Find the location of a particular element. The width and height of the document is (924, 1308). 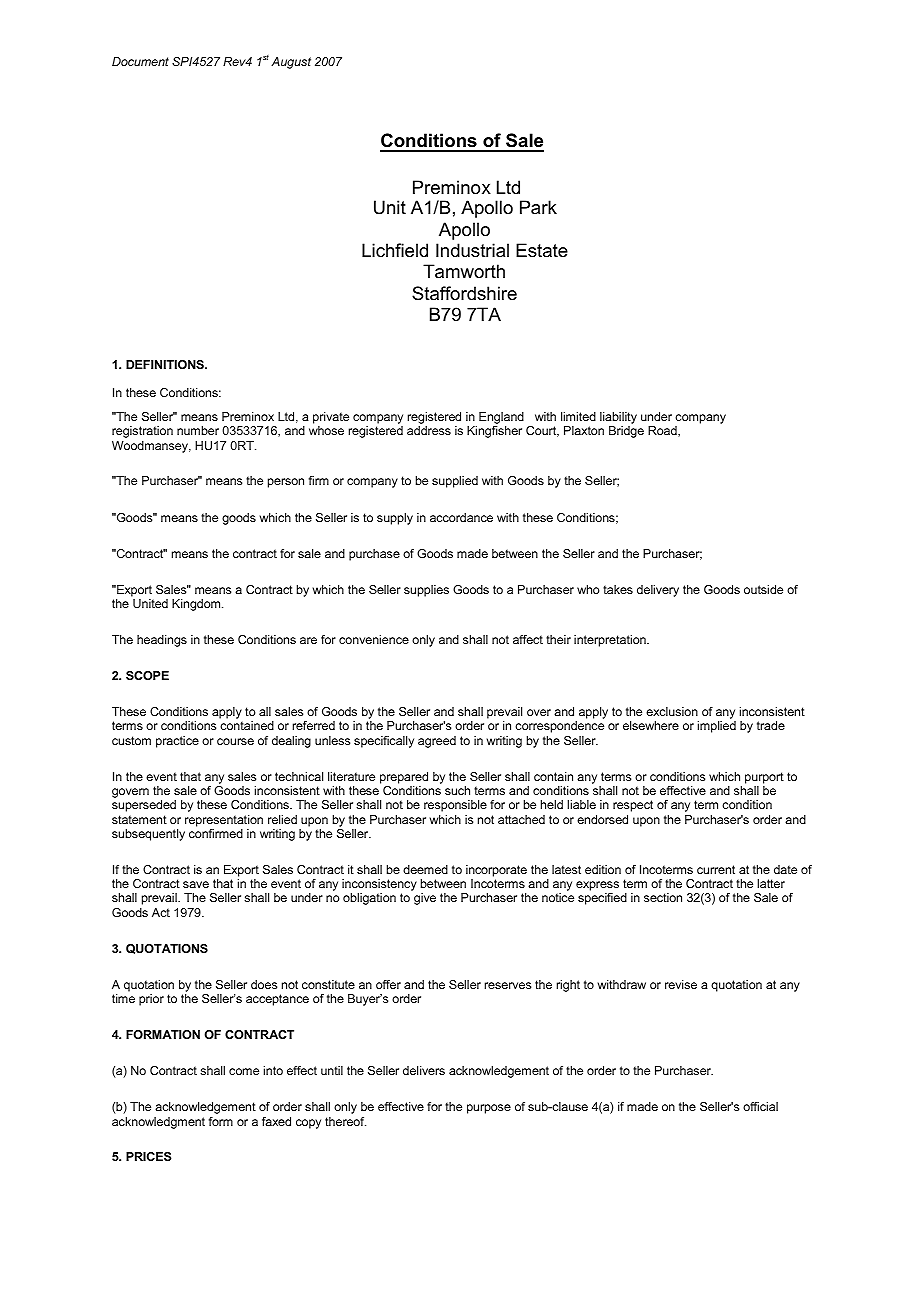

purpose is located at coordinates (489, 1109).
